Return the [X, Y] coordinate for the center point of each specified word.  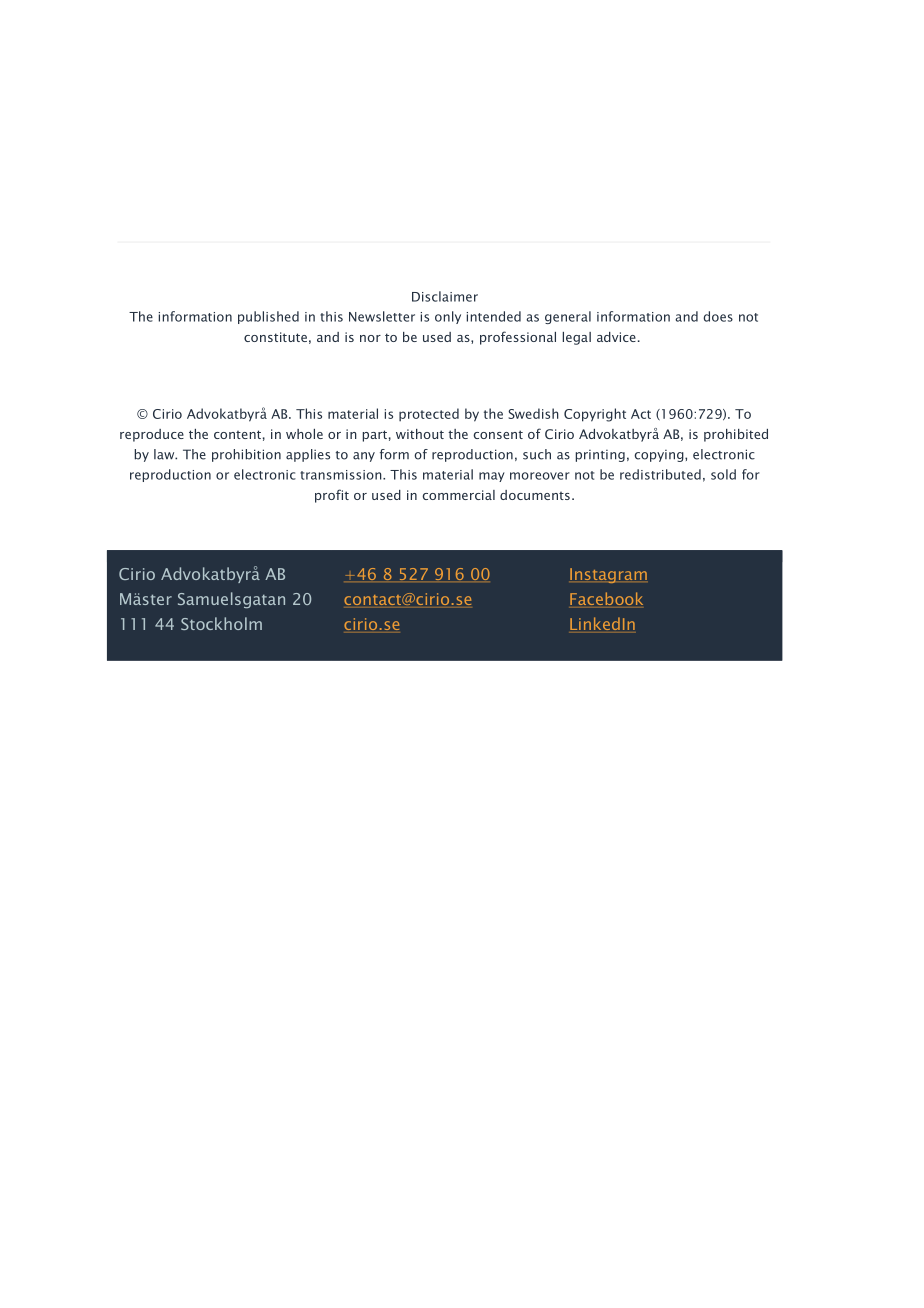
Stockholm [221, 623]
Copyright [595, 415]
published [268, 317]
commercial [458, 495]
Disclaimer [445, 296]
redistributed [660, 474]
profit [332, 496]
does [718, 316]
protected [429, 415]
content [237, 434]
